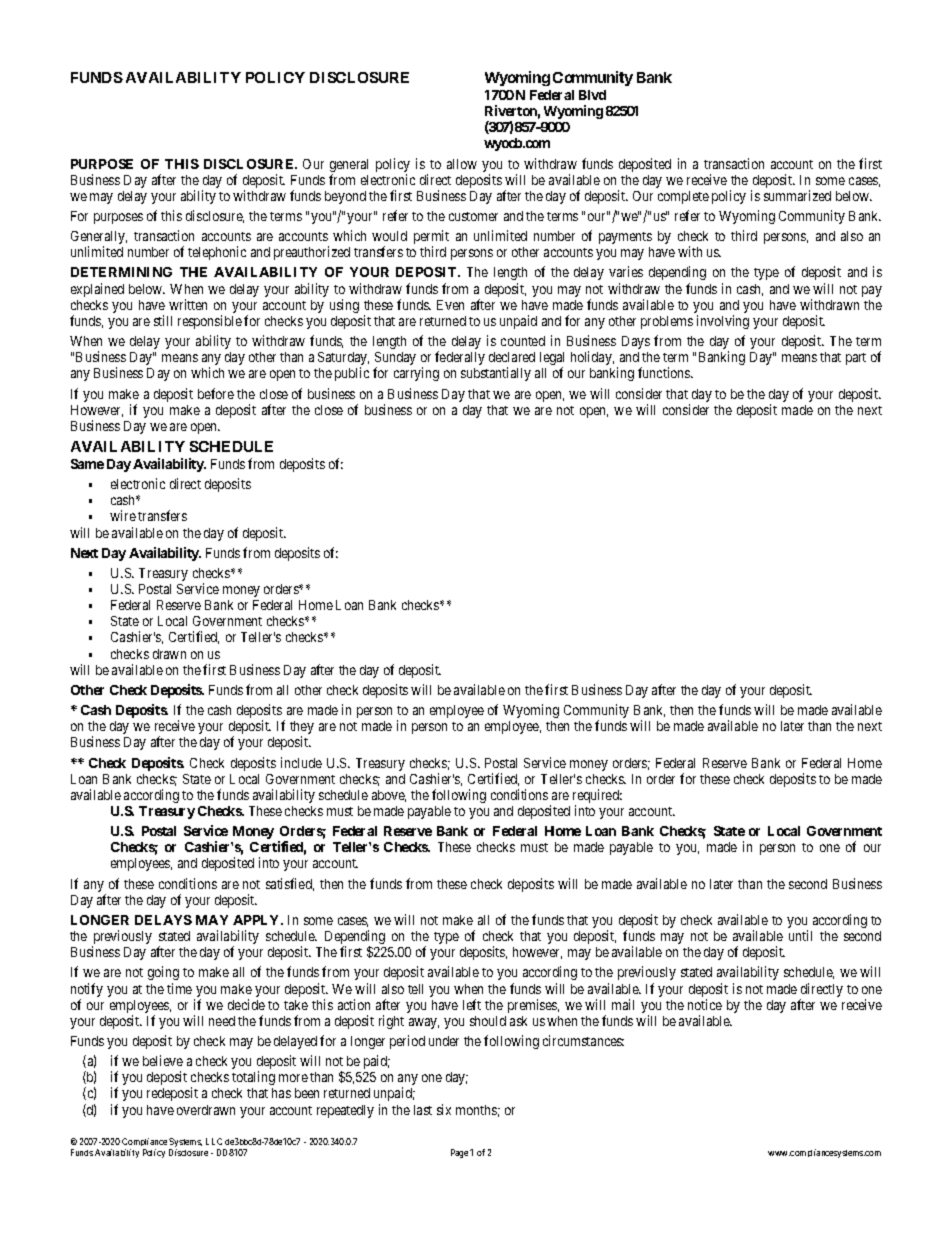 The image size is (952, 1233). Describe the element at coordinates (87, 464) in the screenshot. I see `Same` at that location.
